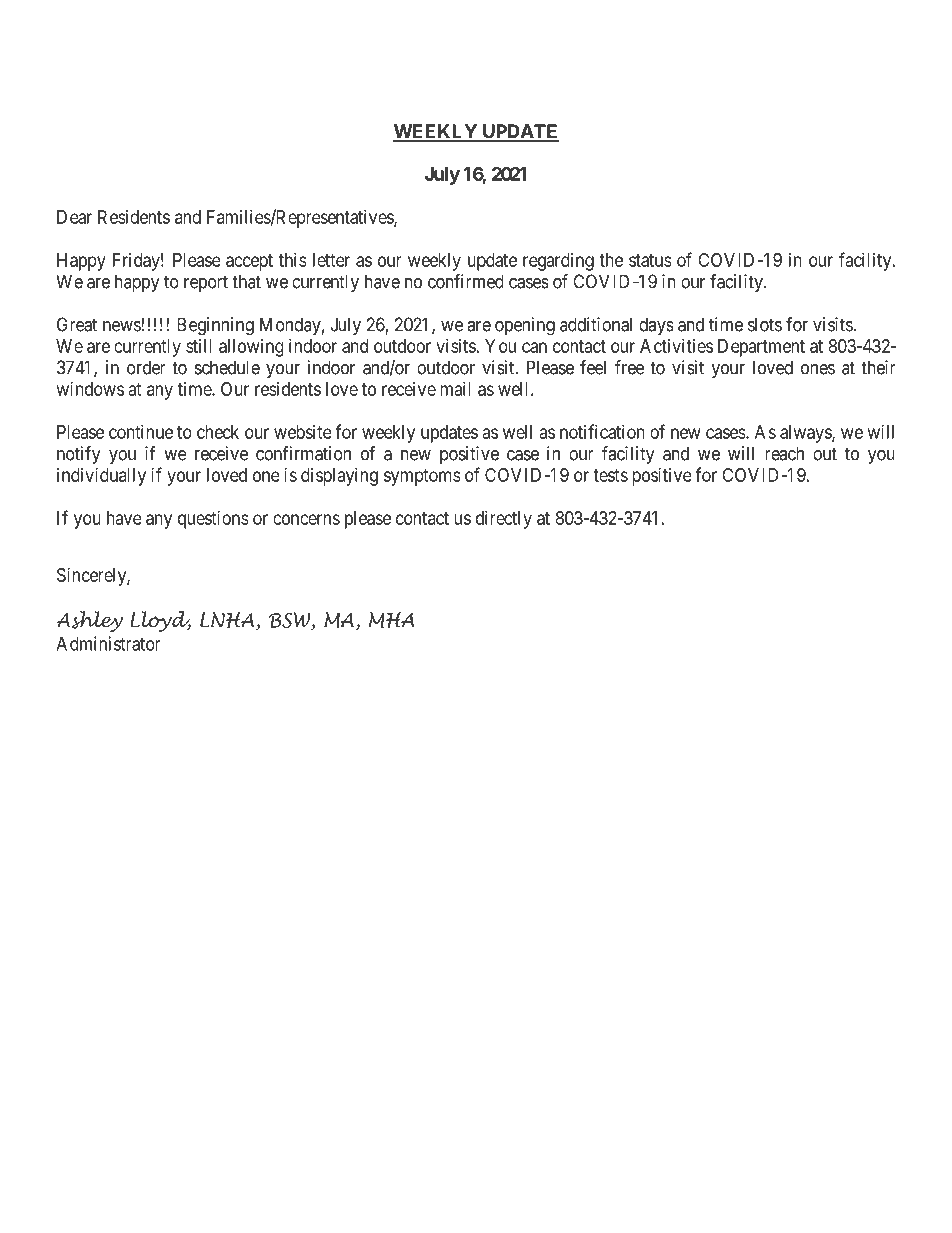 The image size is (952, 1233). I want to click on status, so click(650, 260).
